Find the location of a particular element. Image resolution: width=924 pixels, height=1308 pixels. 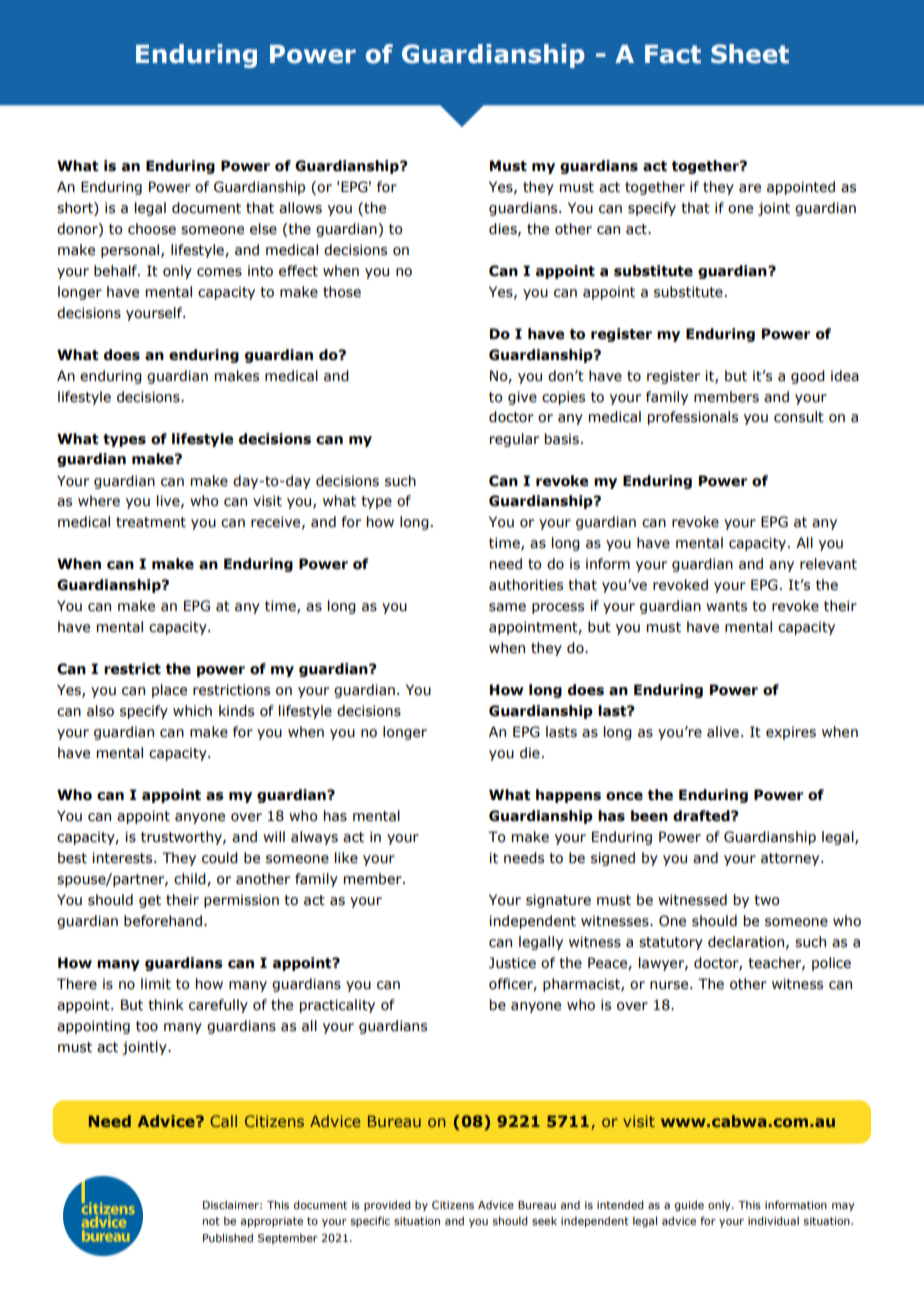

Sheet is located at coordinates (750, 54).
